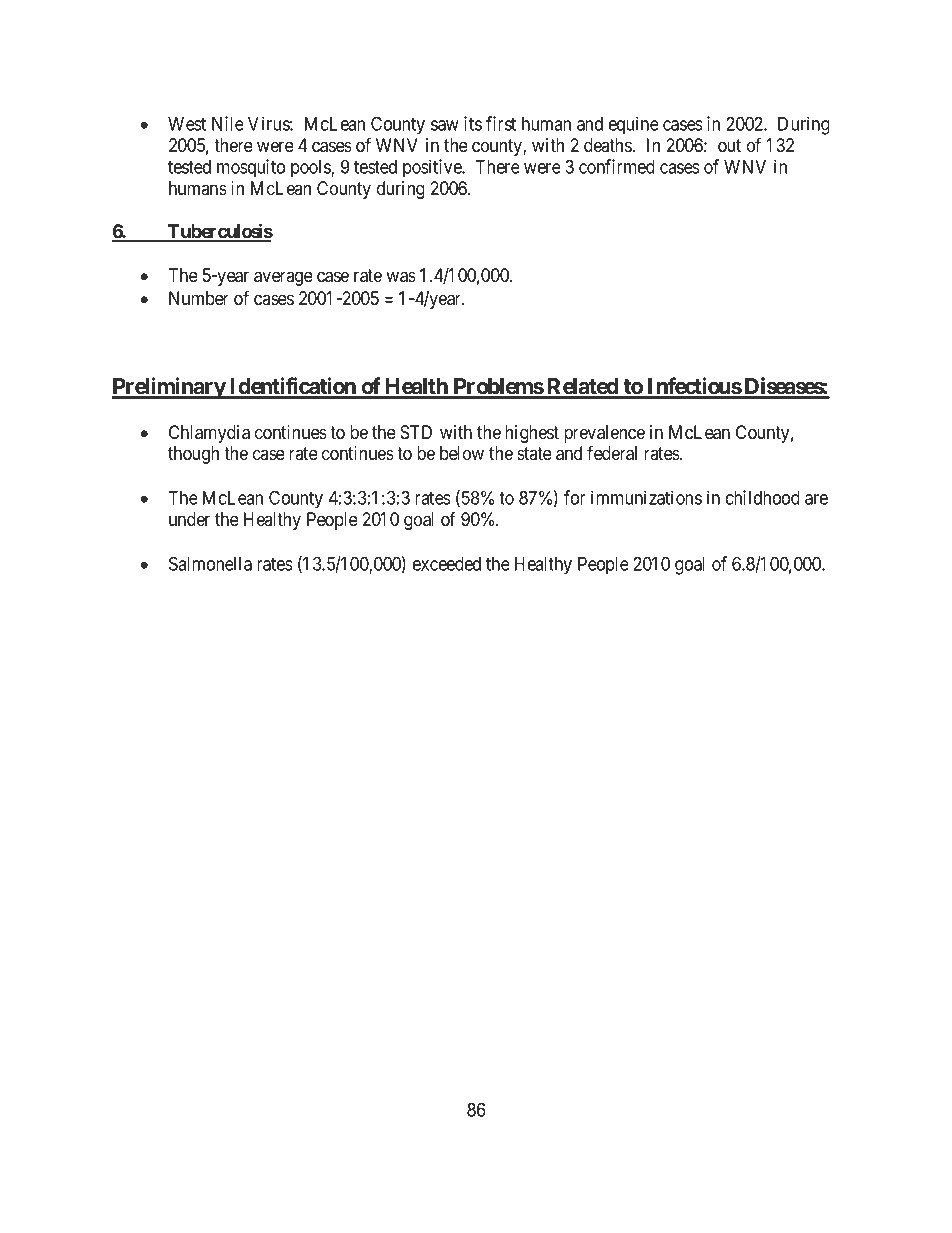 The height and width of the screenshot is (1233, 952). Describe the element at coordinates (729, 146) in the screenshot. I see `out` at that location.
